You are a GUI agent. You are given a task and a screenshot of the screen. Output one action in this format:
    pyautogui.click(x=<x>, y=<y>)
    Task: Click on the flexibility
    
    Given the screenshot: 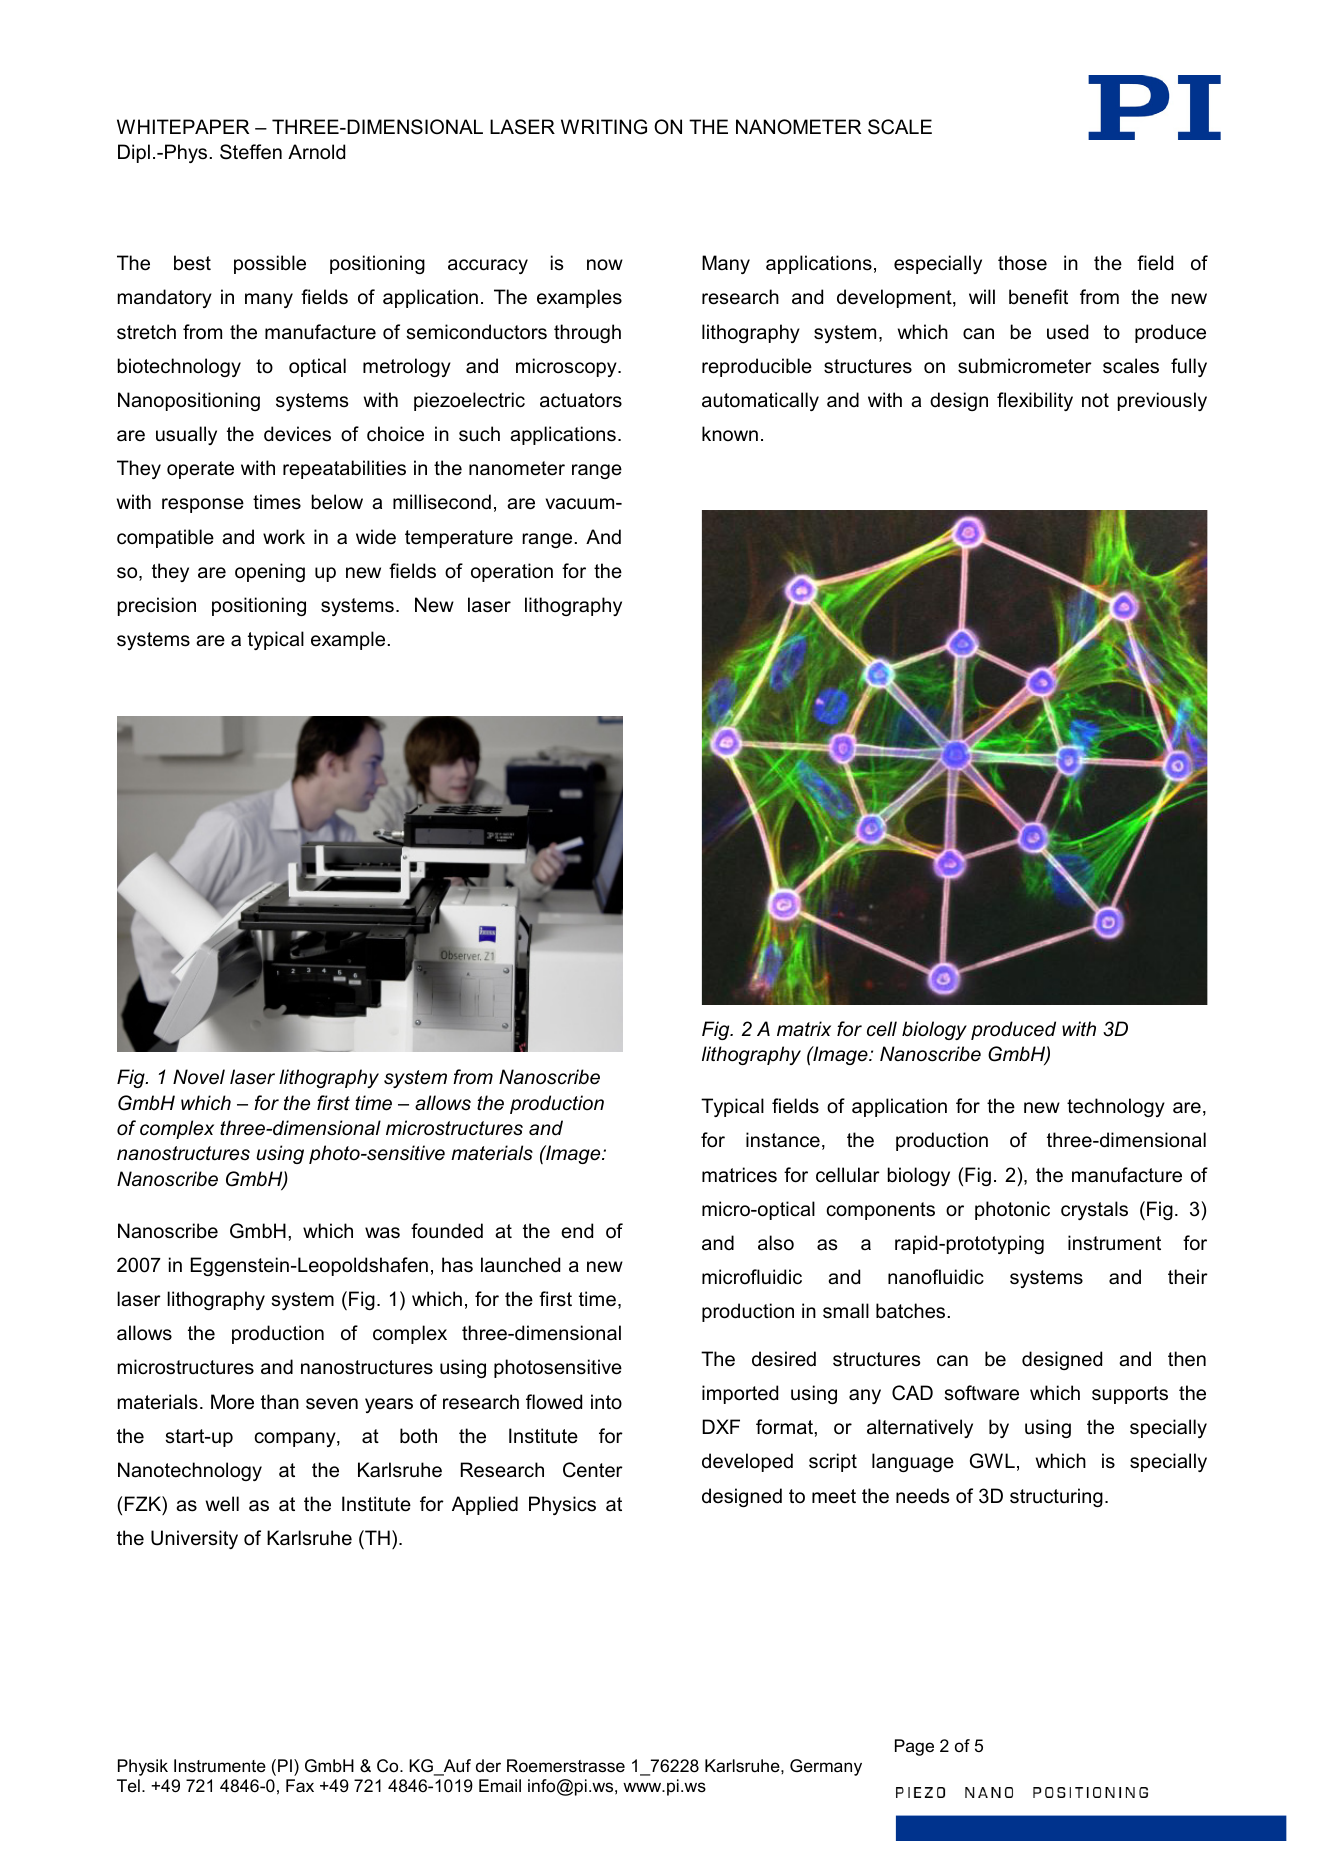 What is the action you would take?
    pyautogui.click(x=1035, y=401)
